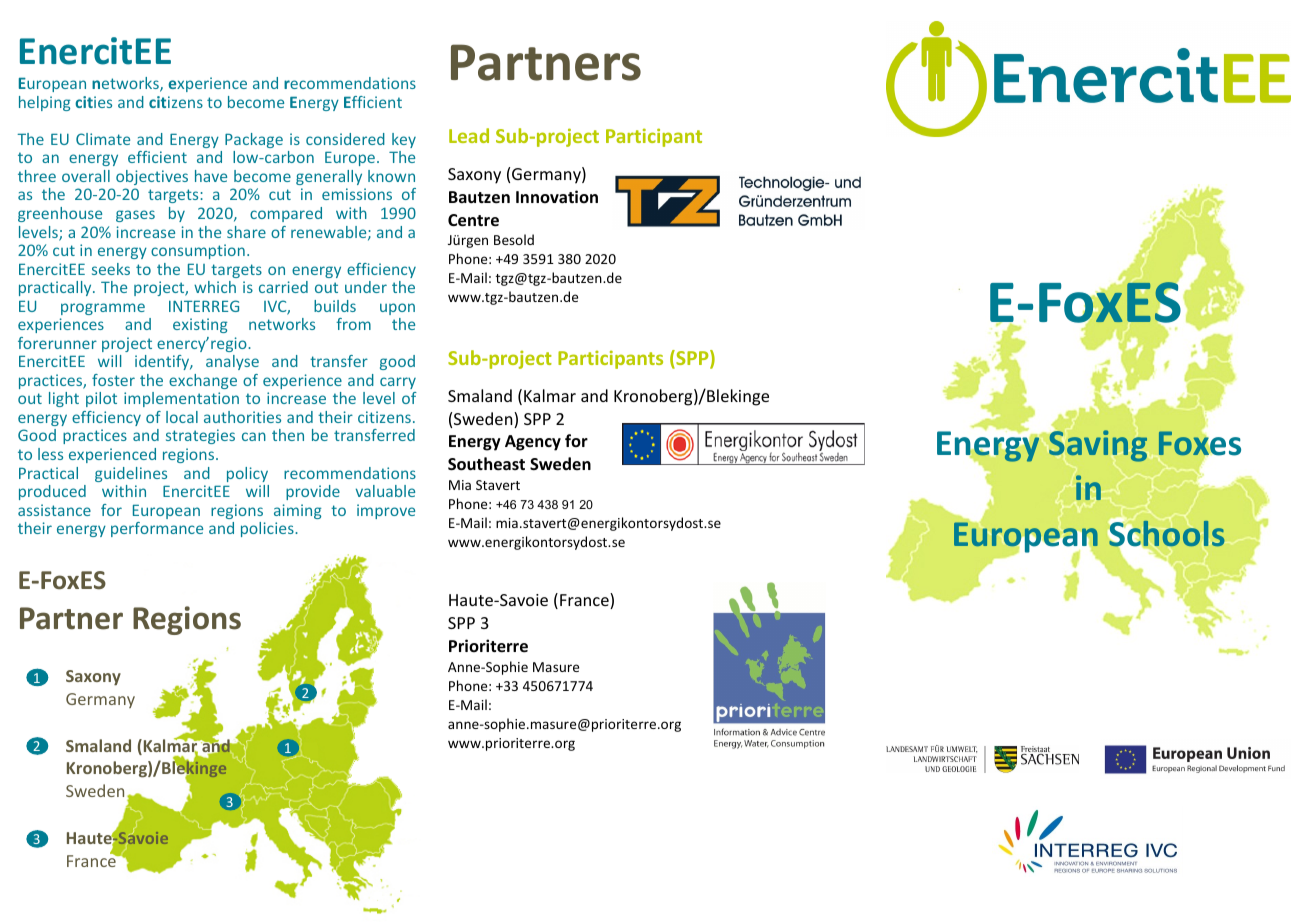 The image size is (1308, 924). I want to click on Saving, so click(1097, 445).
